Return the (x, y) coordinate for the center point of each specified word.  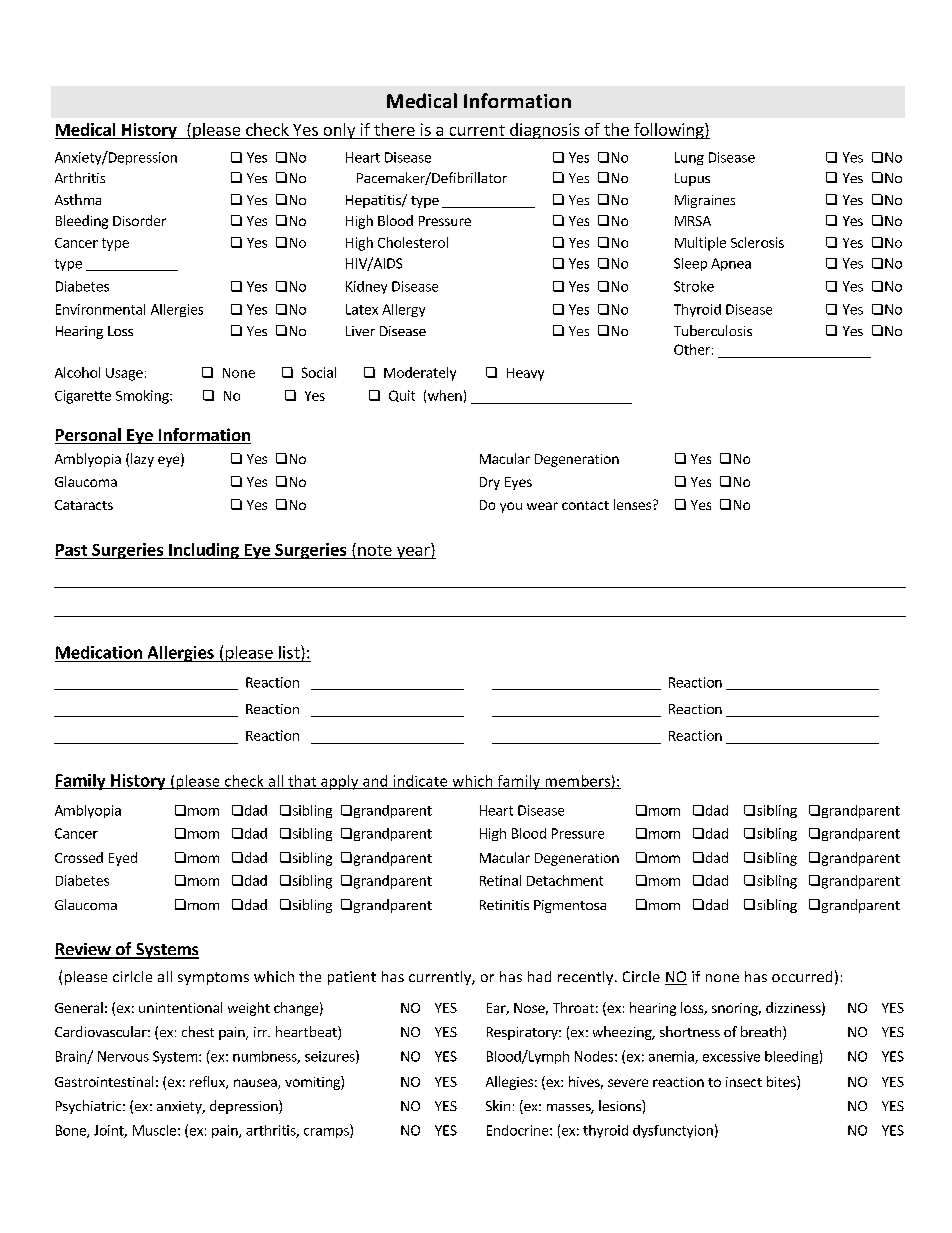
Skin (498, 1105)
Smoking (143, 397)
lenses (632, 504)
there (394, 129)
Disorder (139, 220)
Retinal (500, 880)
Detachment (565, 880)
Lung (689, 158)
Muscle (154, 1130)
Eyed (123, 859)
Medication (99, 652)
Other (692, 349)
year (413, 553)
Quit (402, 396)
